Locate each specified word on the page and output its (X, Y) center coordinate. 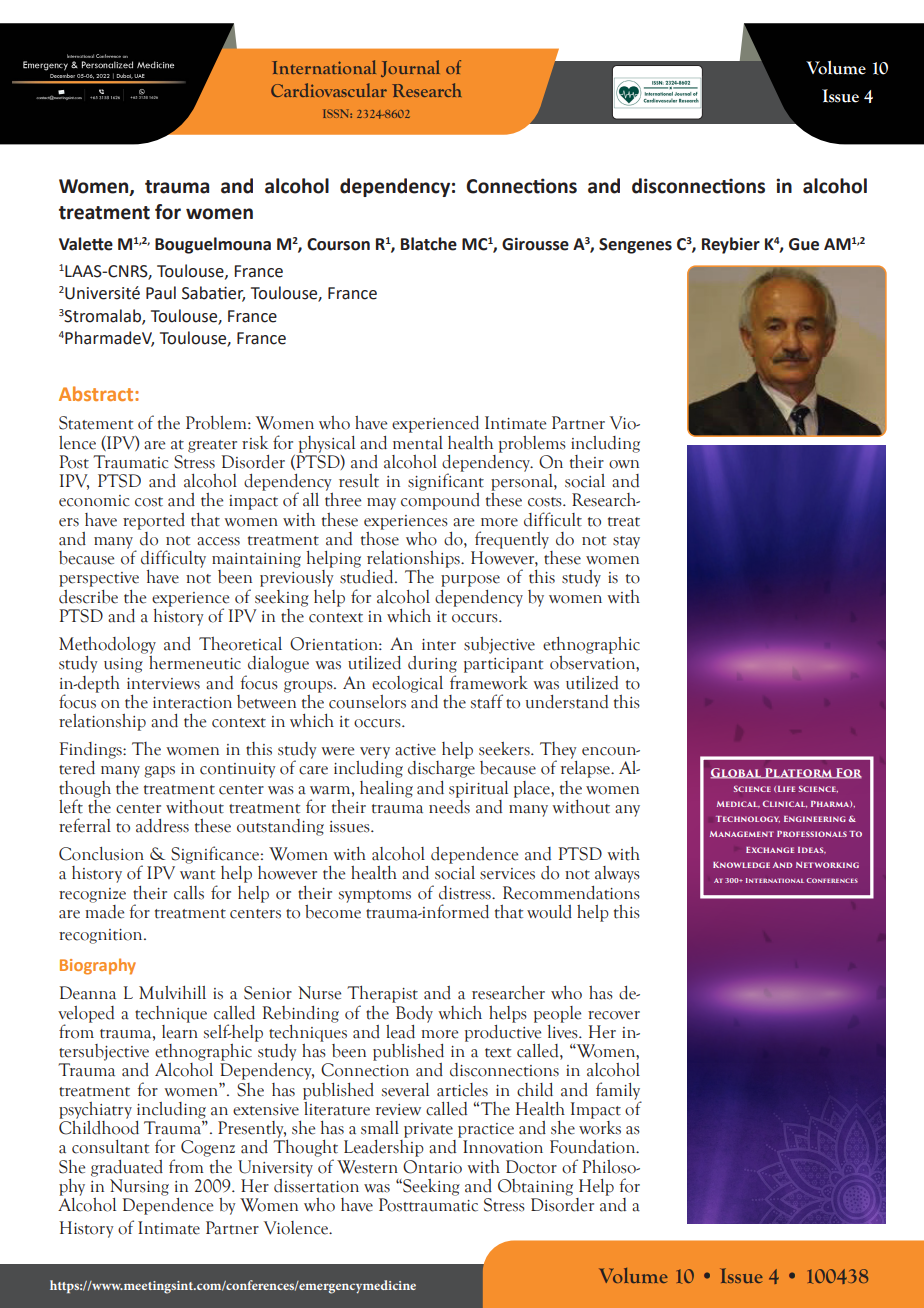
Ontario (432, 1167)
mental (418, 443)
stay (626, 542)
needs (449, 805)
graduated (127, 1168)
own (624, 464)
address (162, 826)
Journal (410, 68)
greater (212, 446)
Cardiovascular (329, 90)
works (600, 1126)
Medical (738, 804)
